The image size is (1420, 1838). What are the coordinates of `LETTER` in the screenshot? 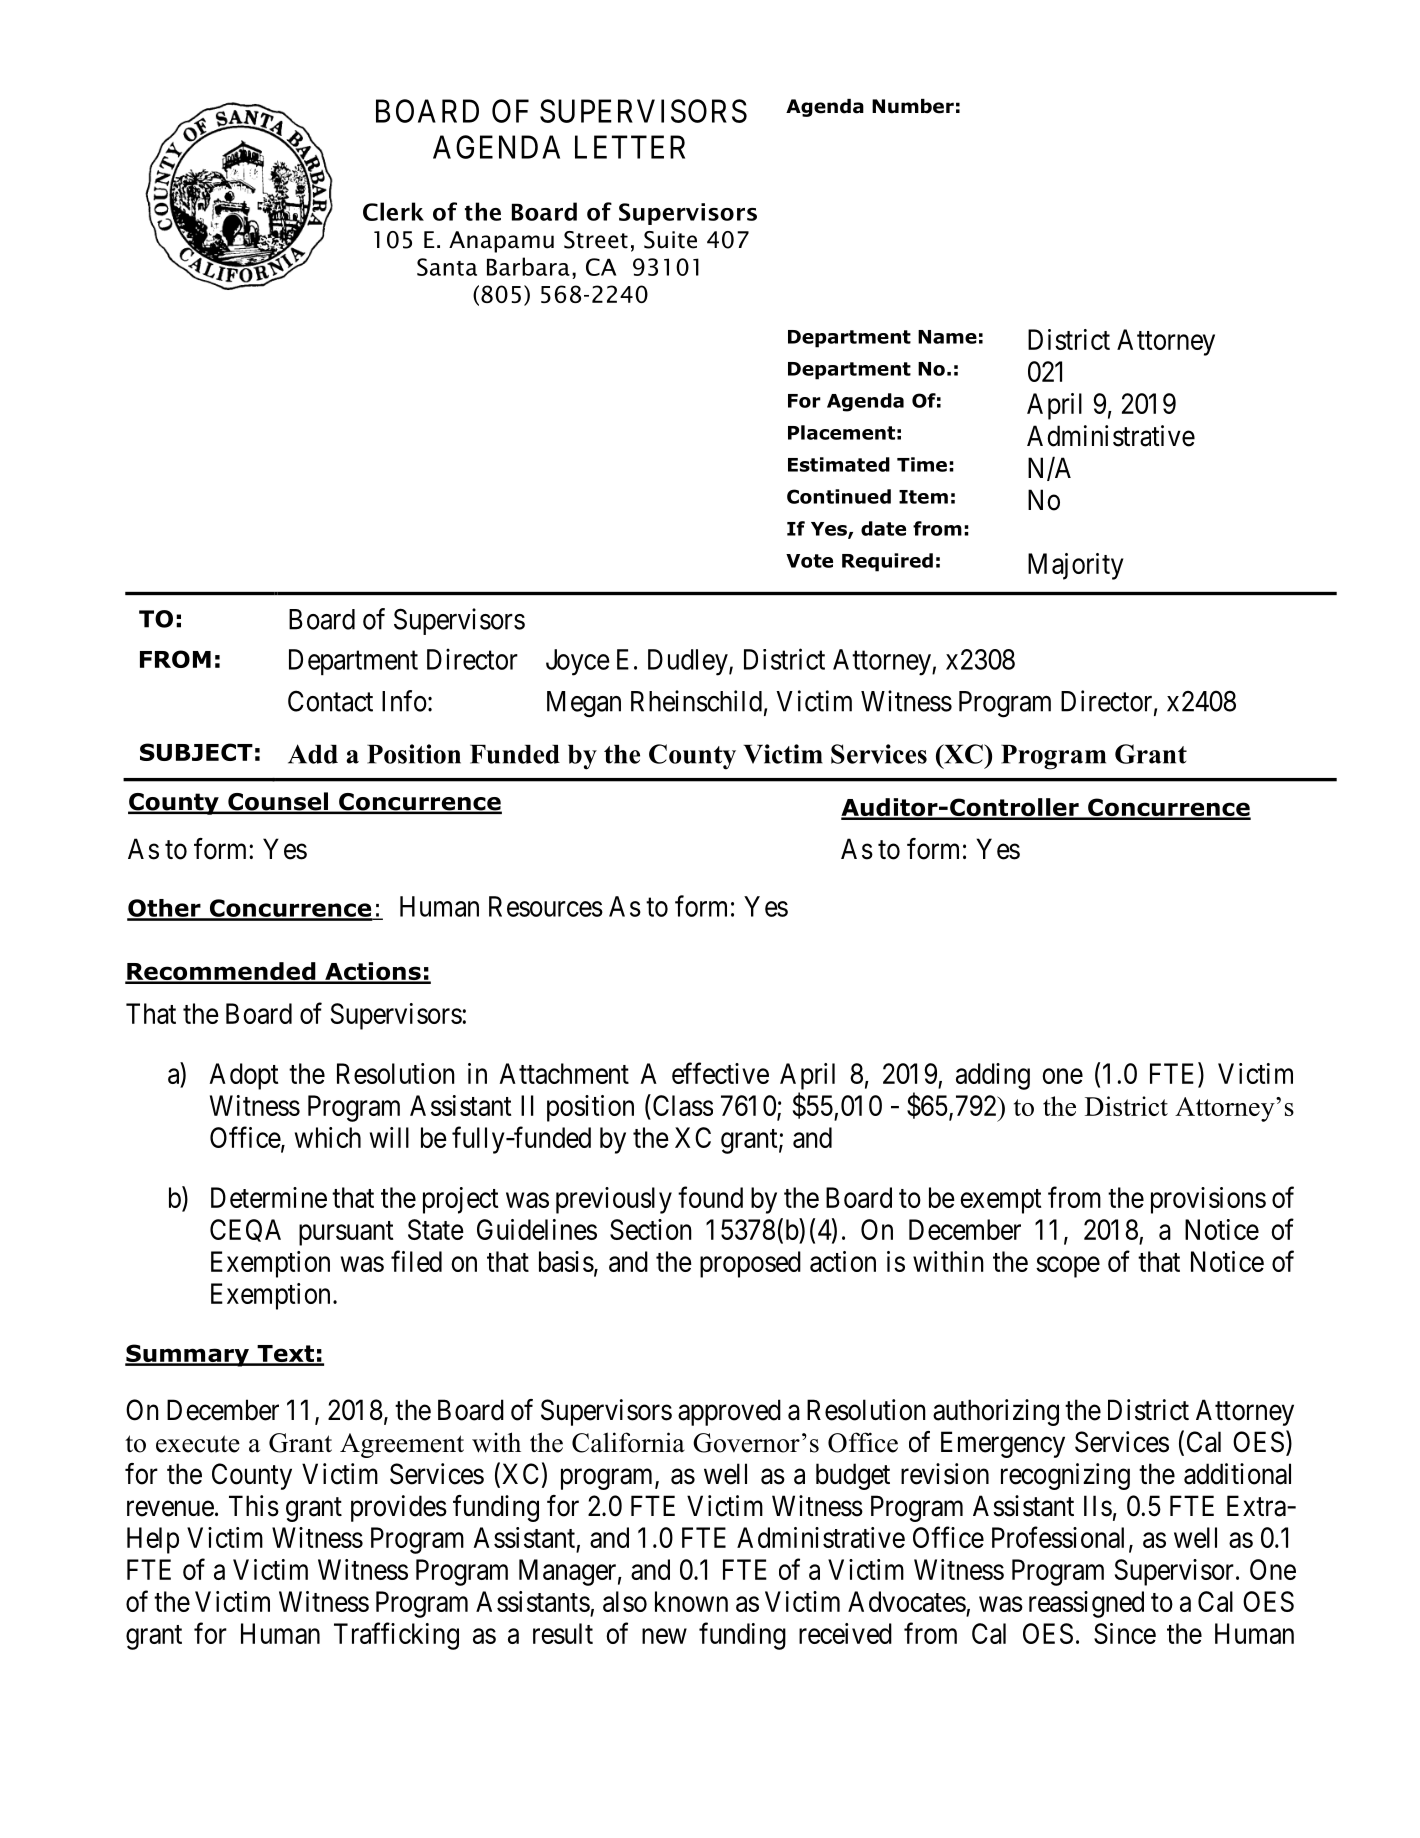 It's located at (630, 147).
